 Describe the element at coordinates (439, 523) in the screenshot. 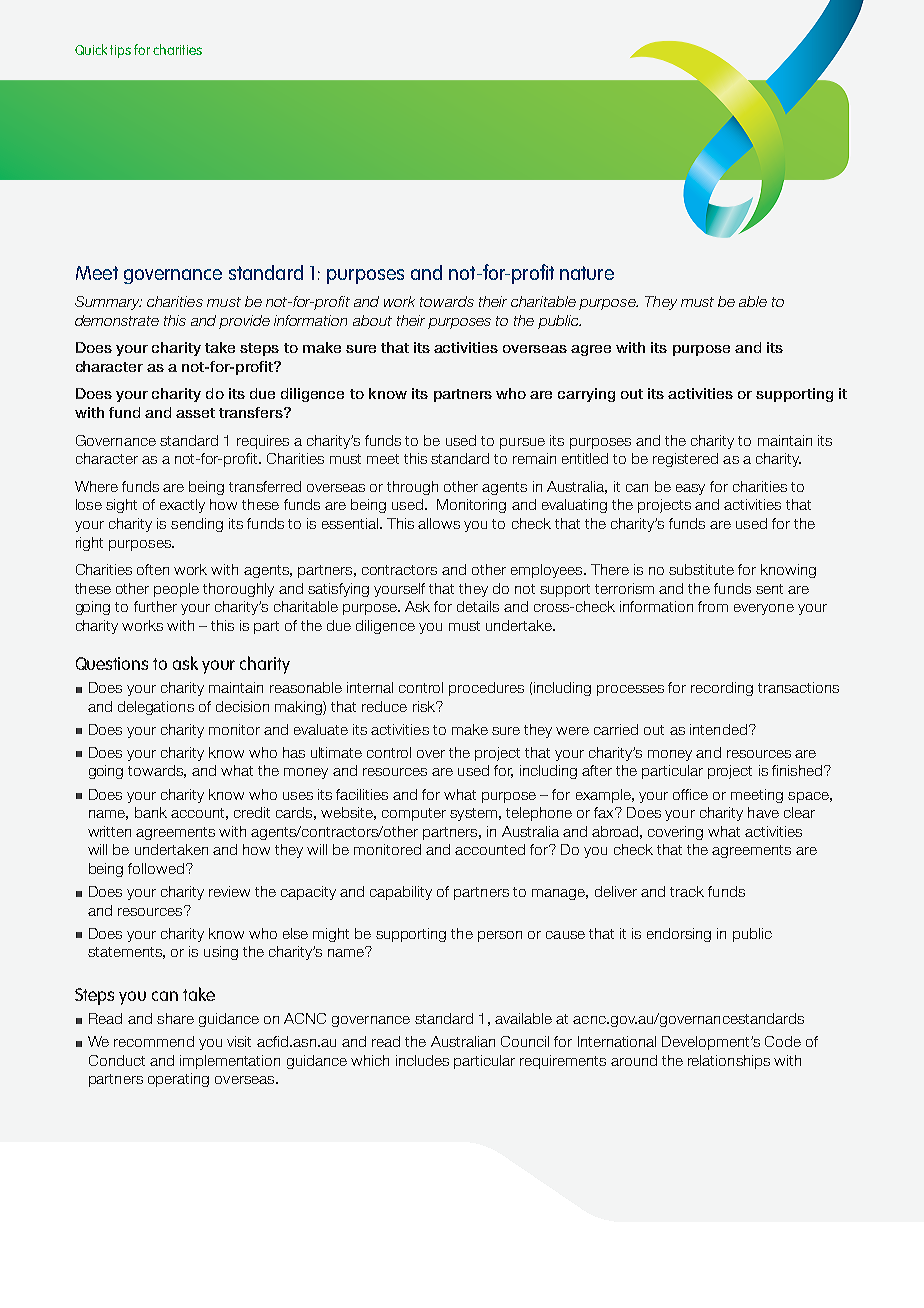

I see `allows` at that location.
